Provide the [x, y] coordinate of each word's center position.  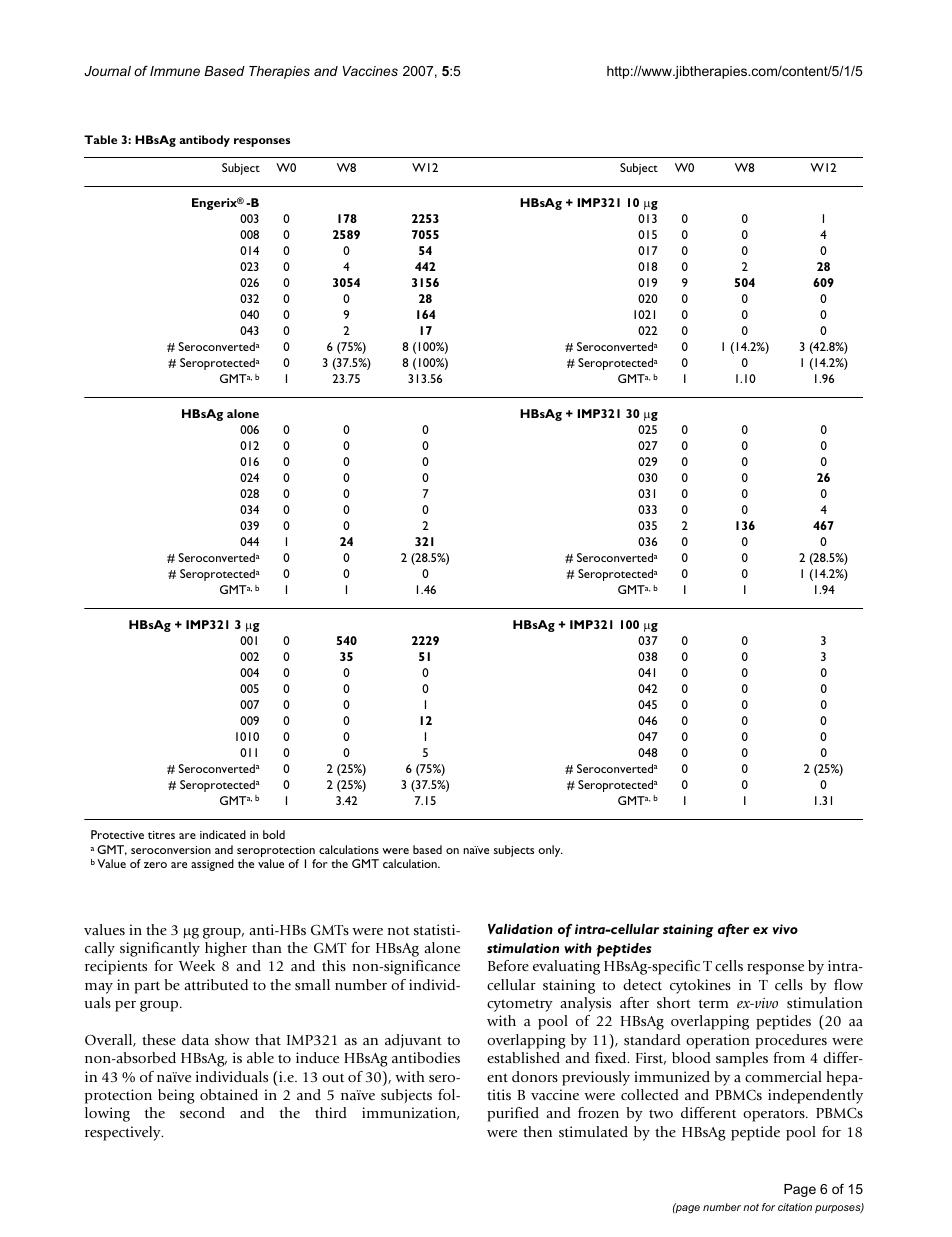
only [550, 851]
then [537, 1131]
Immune [175, 71]
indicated [223, 834]
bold [274, 834]
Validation [520, 929]
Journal [107, 71]
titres [161, 835]
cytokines [700, 986]
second [202, 1112]
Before [508, 965]
